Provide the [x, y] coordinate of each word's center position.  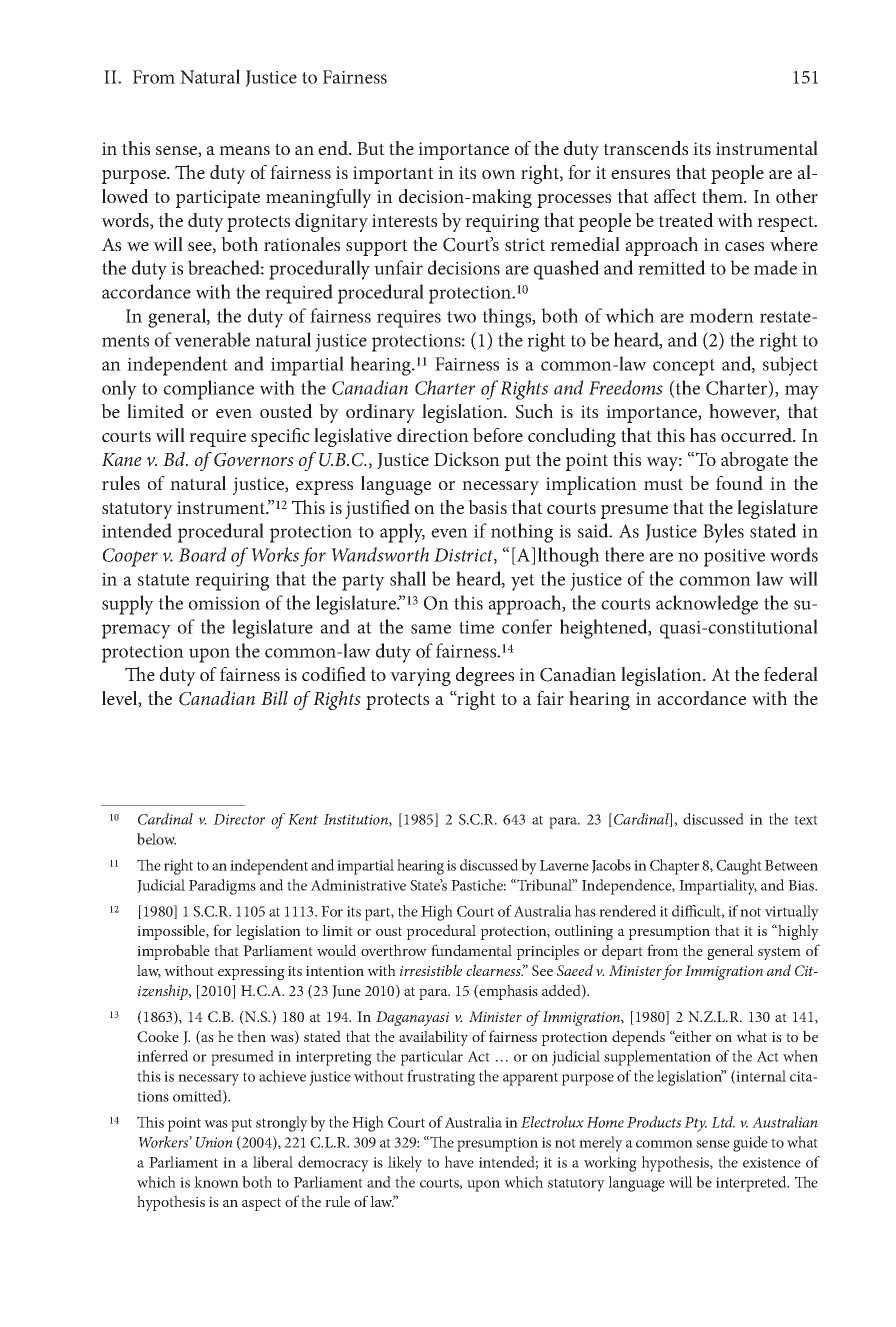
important [393, 175]
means [244, 150]
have [459, 1162]
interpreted [752, 1184]
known [216, 1182]
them [723, 196]
